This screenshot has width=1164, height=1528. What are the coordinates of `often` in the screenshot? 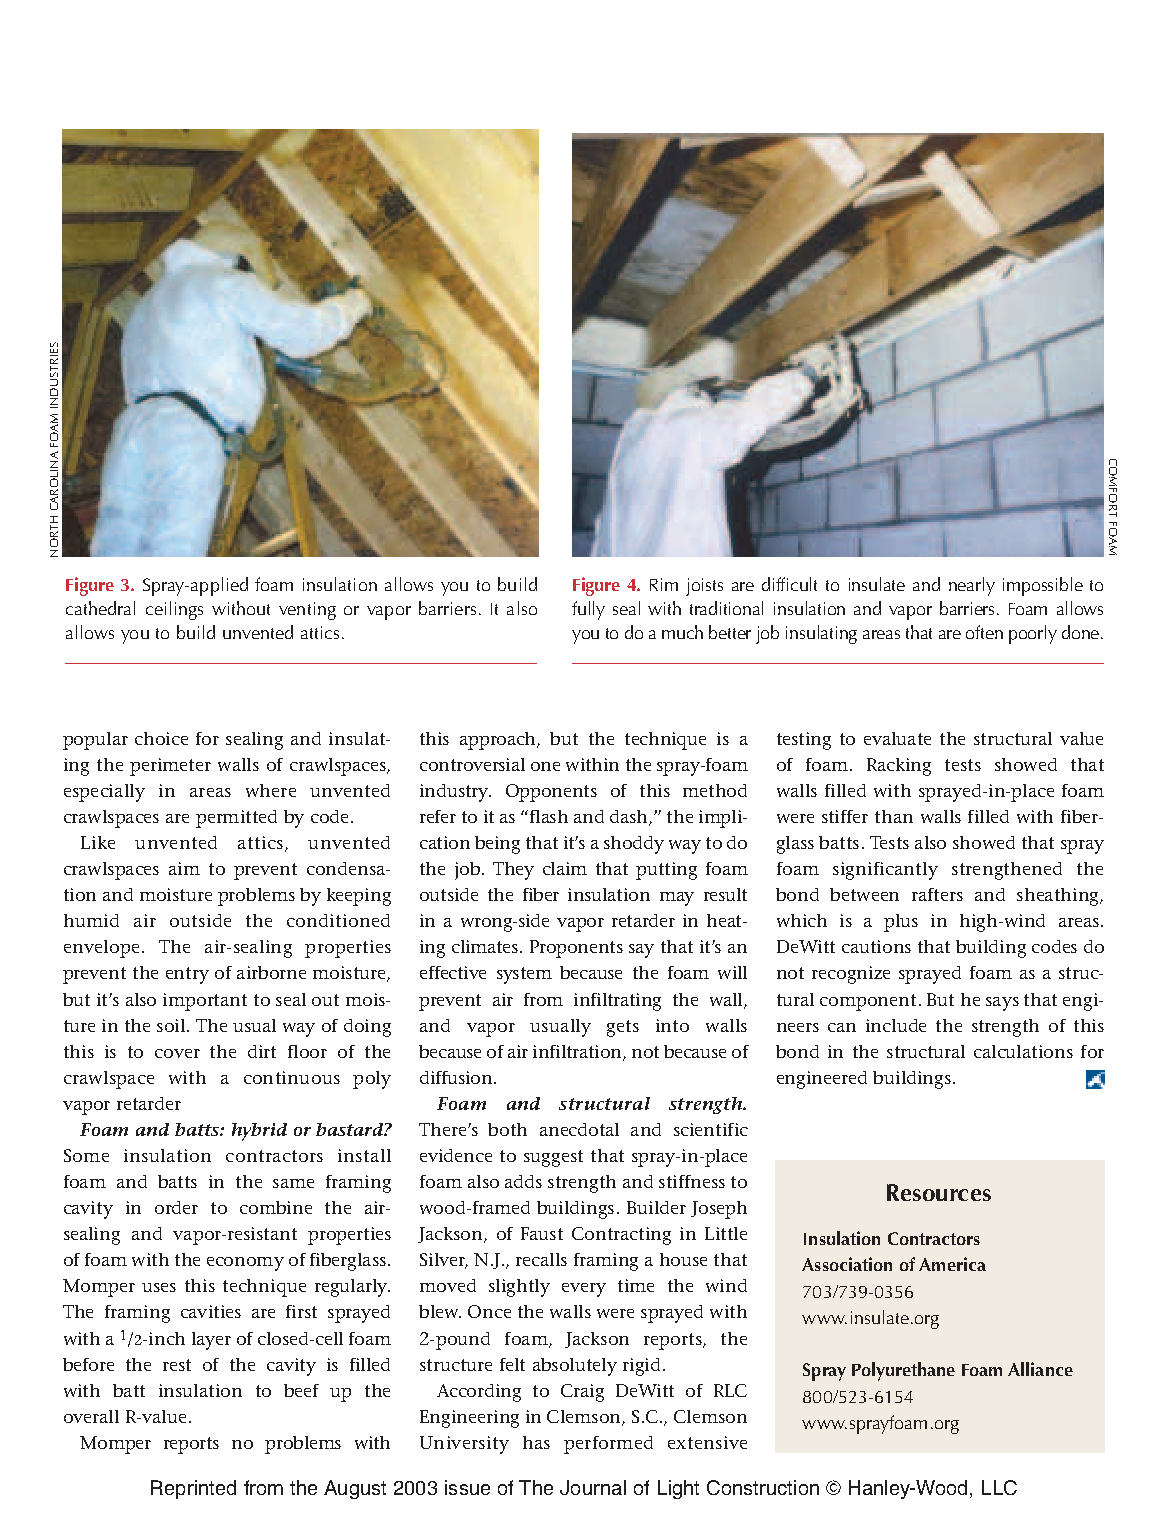 It's located at (984, 632).
